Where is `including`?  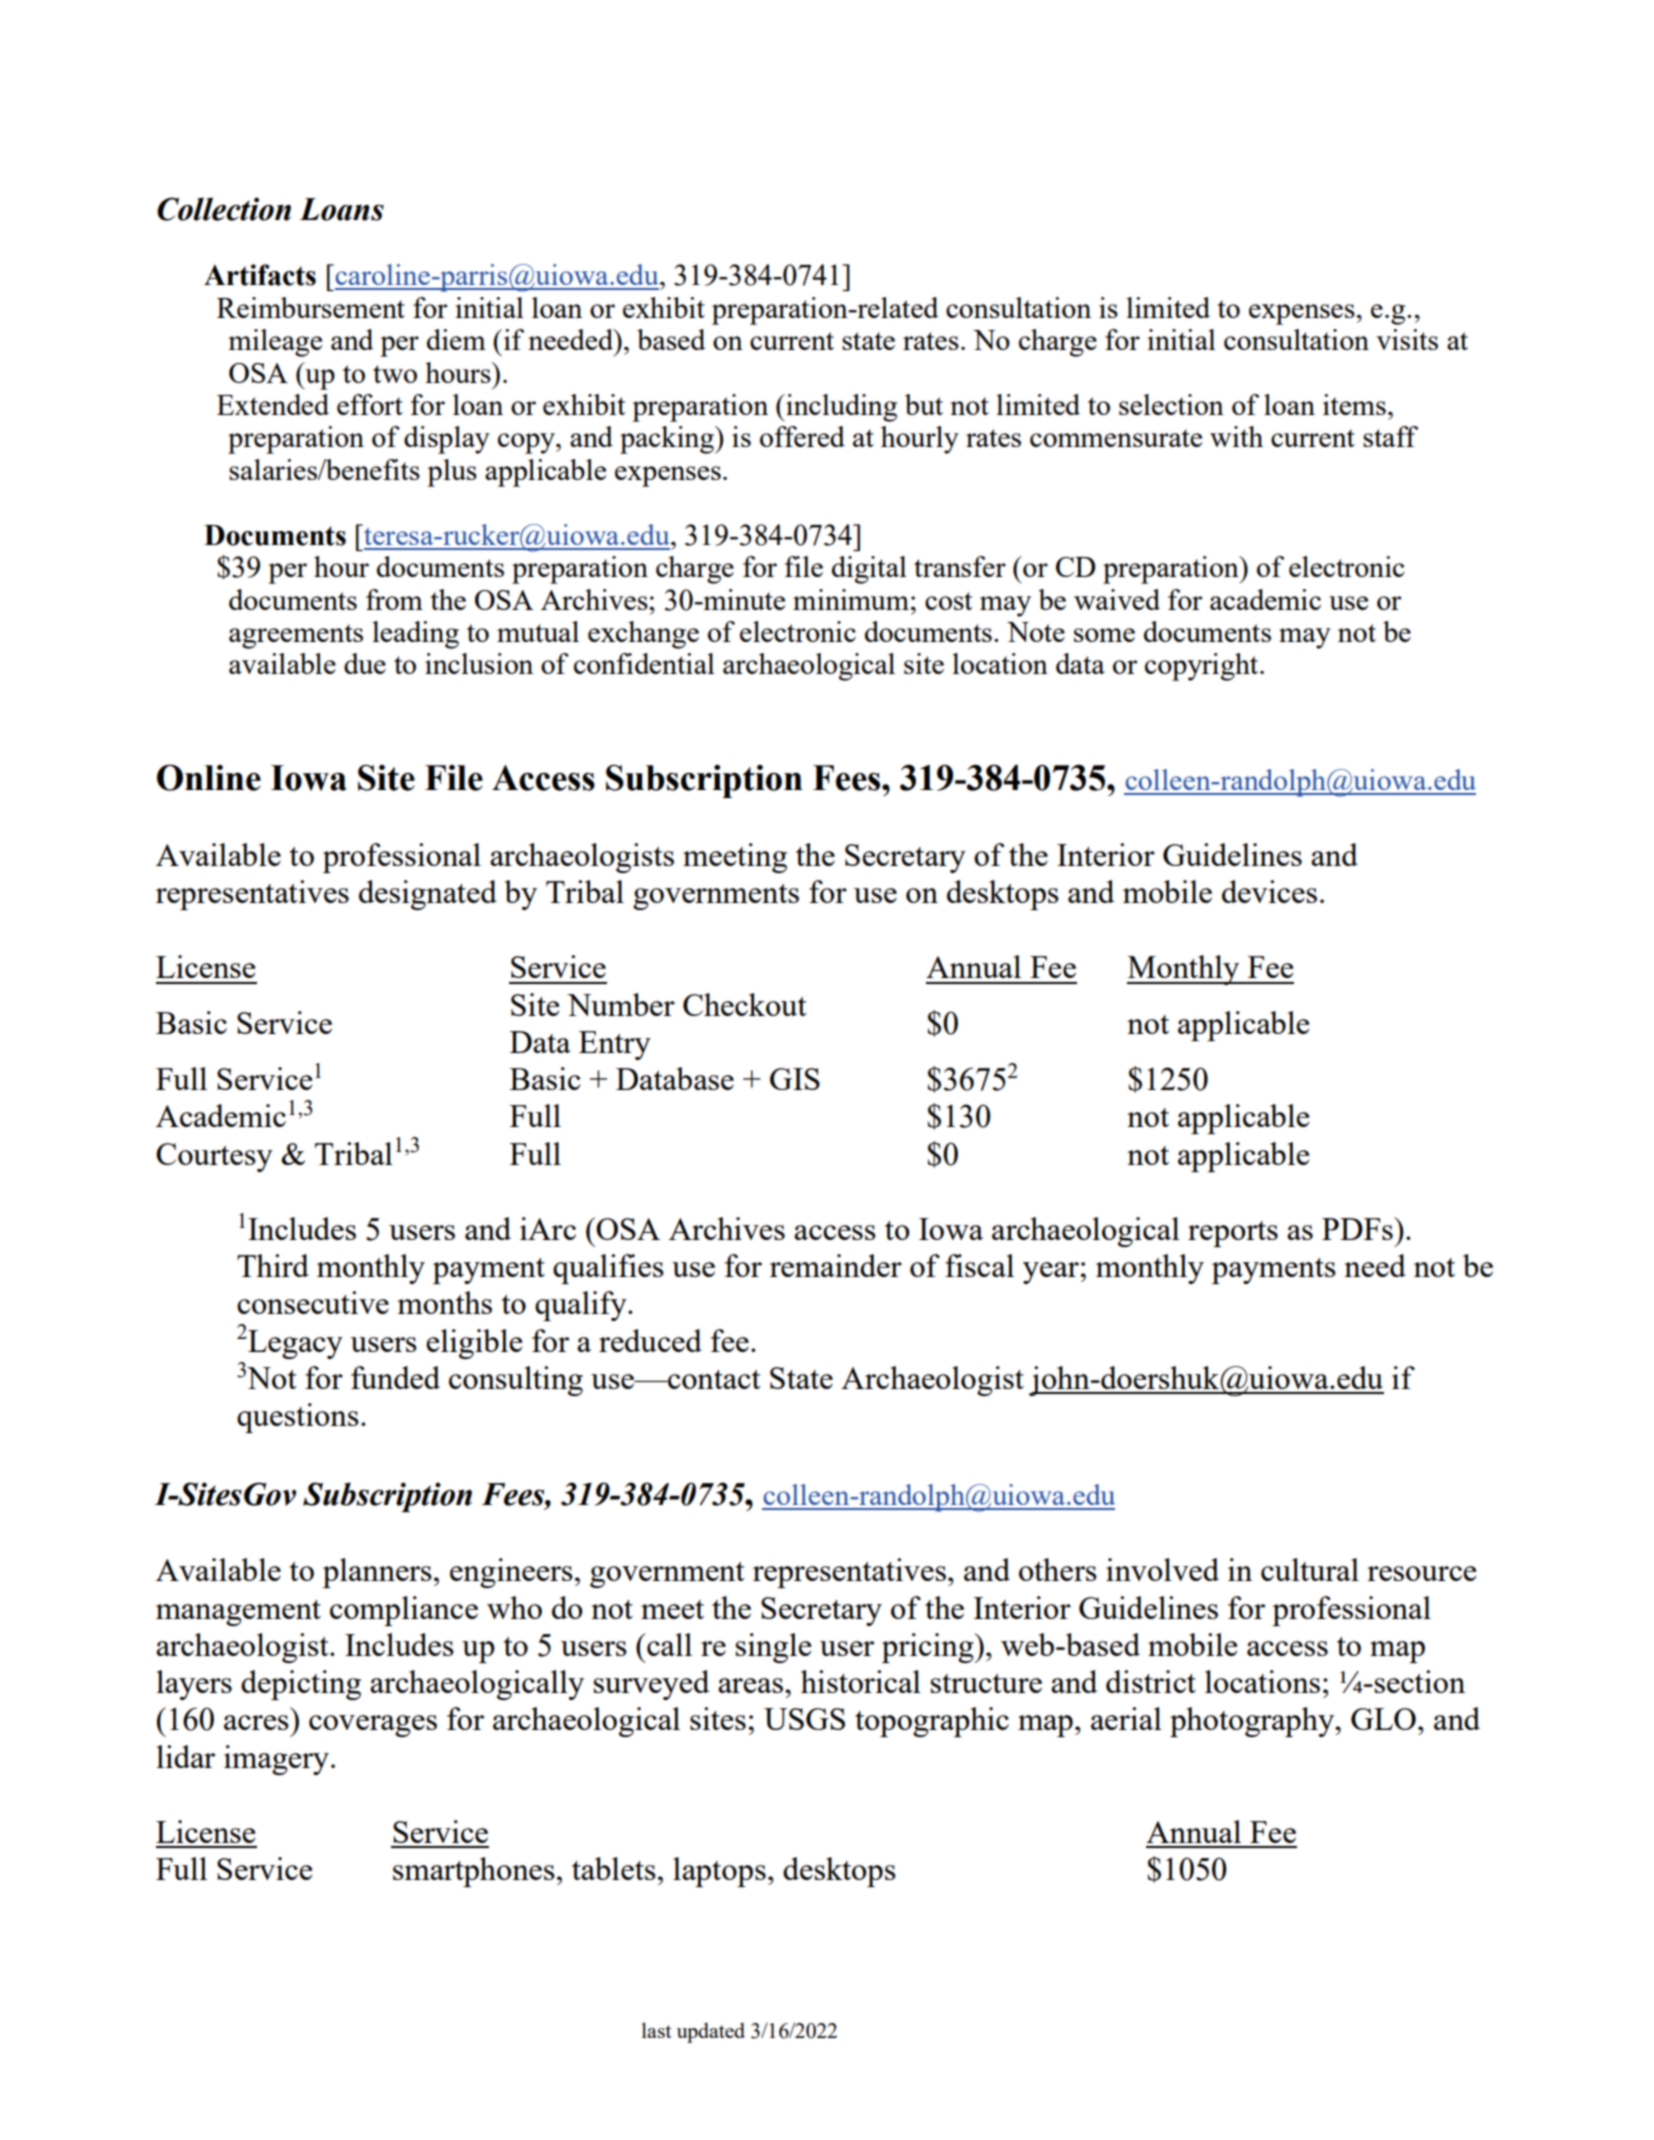 including is located at coordinates (840, 408).
